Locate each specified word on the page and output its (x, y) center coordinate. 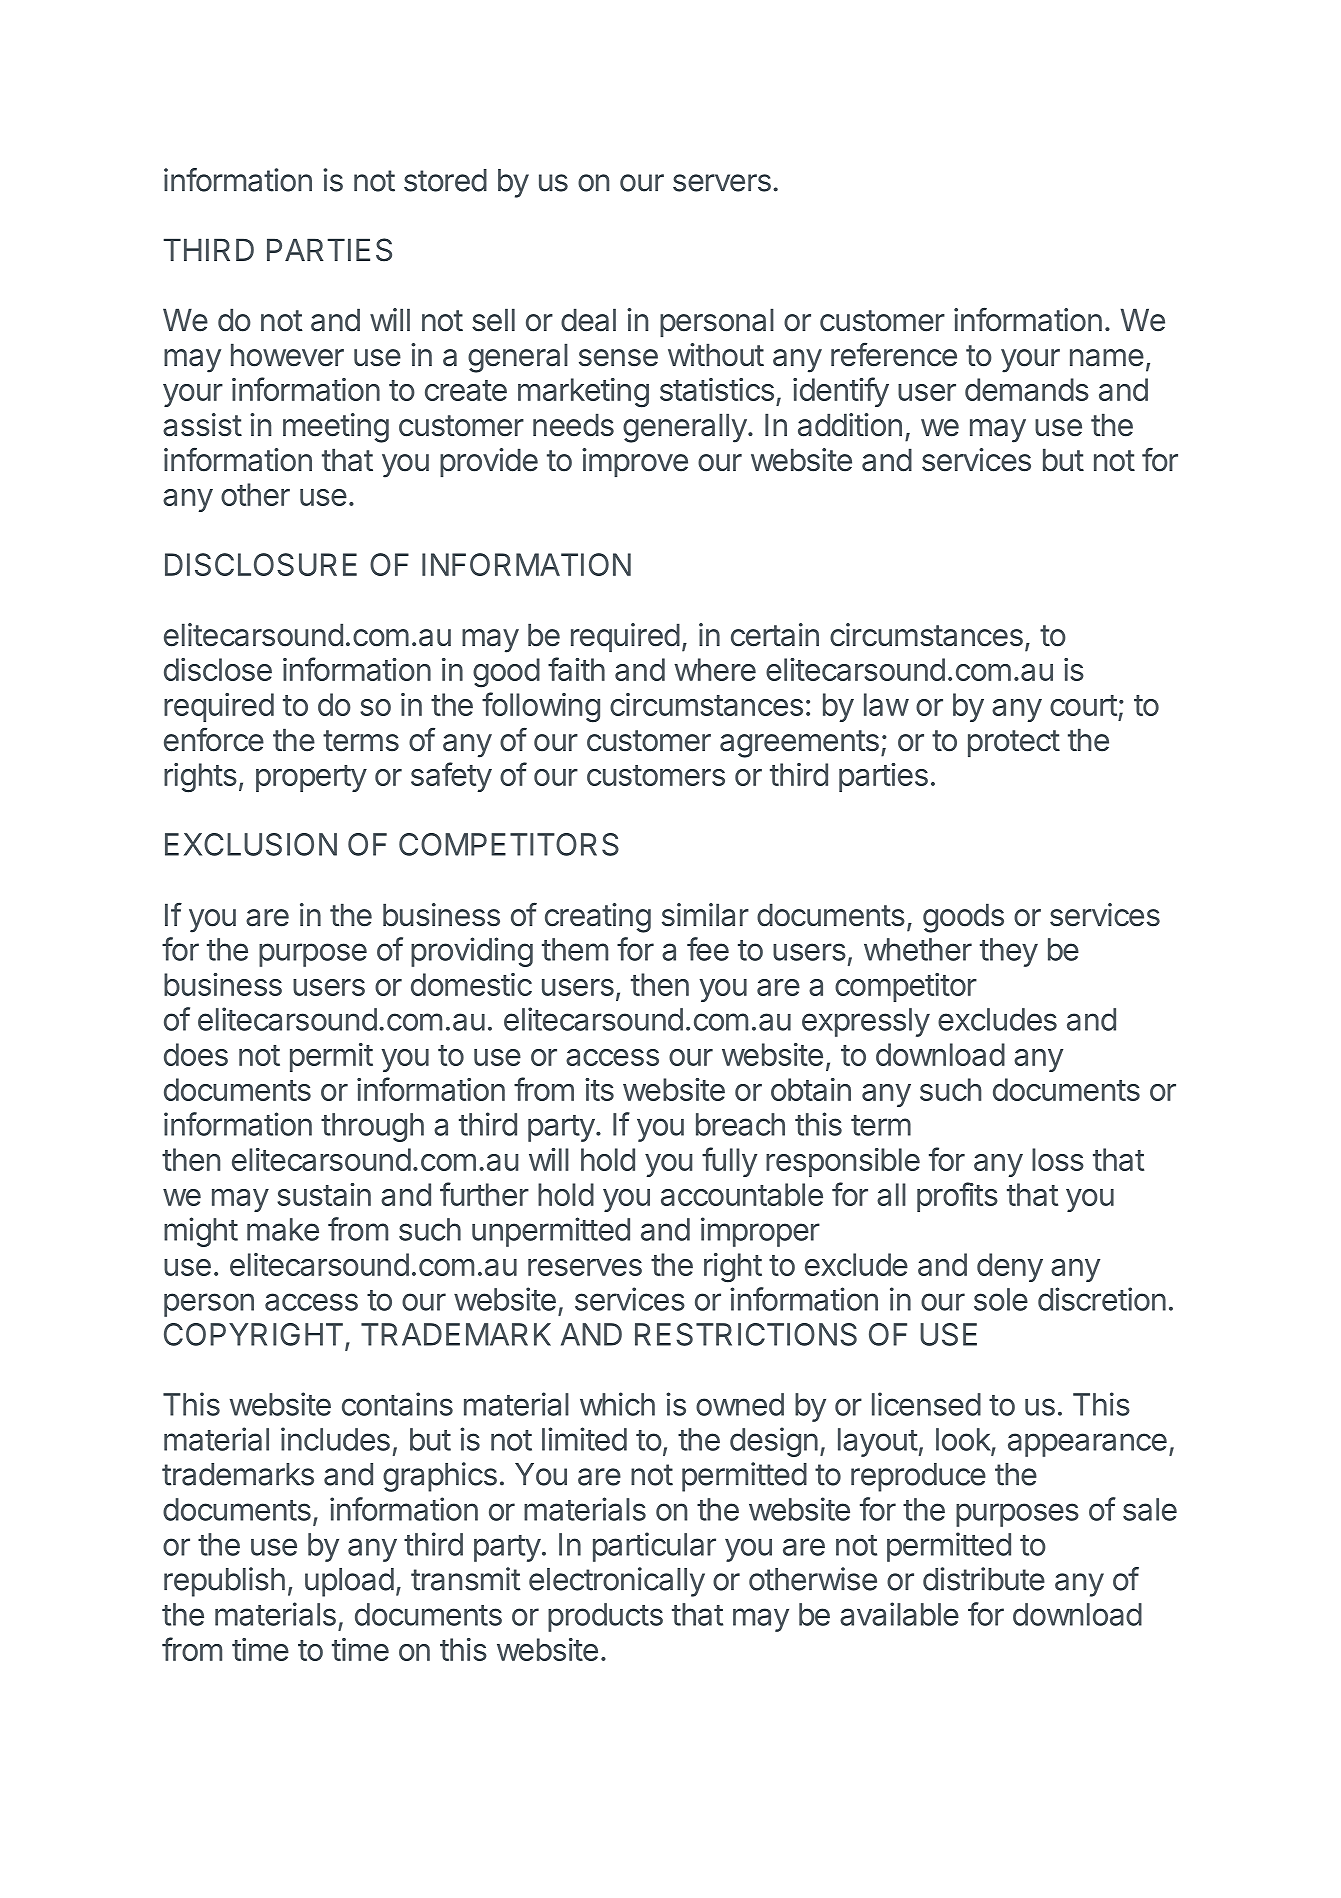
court (1083, 705)
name (1107, 358)
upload (349, 1582)
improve (635, 462)
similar (705, 915)
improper (760, 1232)
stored (445, 180)
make (283, 1229)
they (1009, 952)
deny (1010, 1267)
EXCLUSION (251, 844)
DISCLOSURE (261, 564)
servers (722, 183)
